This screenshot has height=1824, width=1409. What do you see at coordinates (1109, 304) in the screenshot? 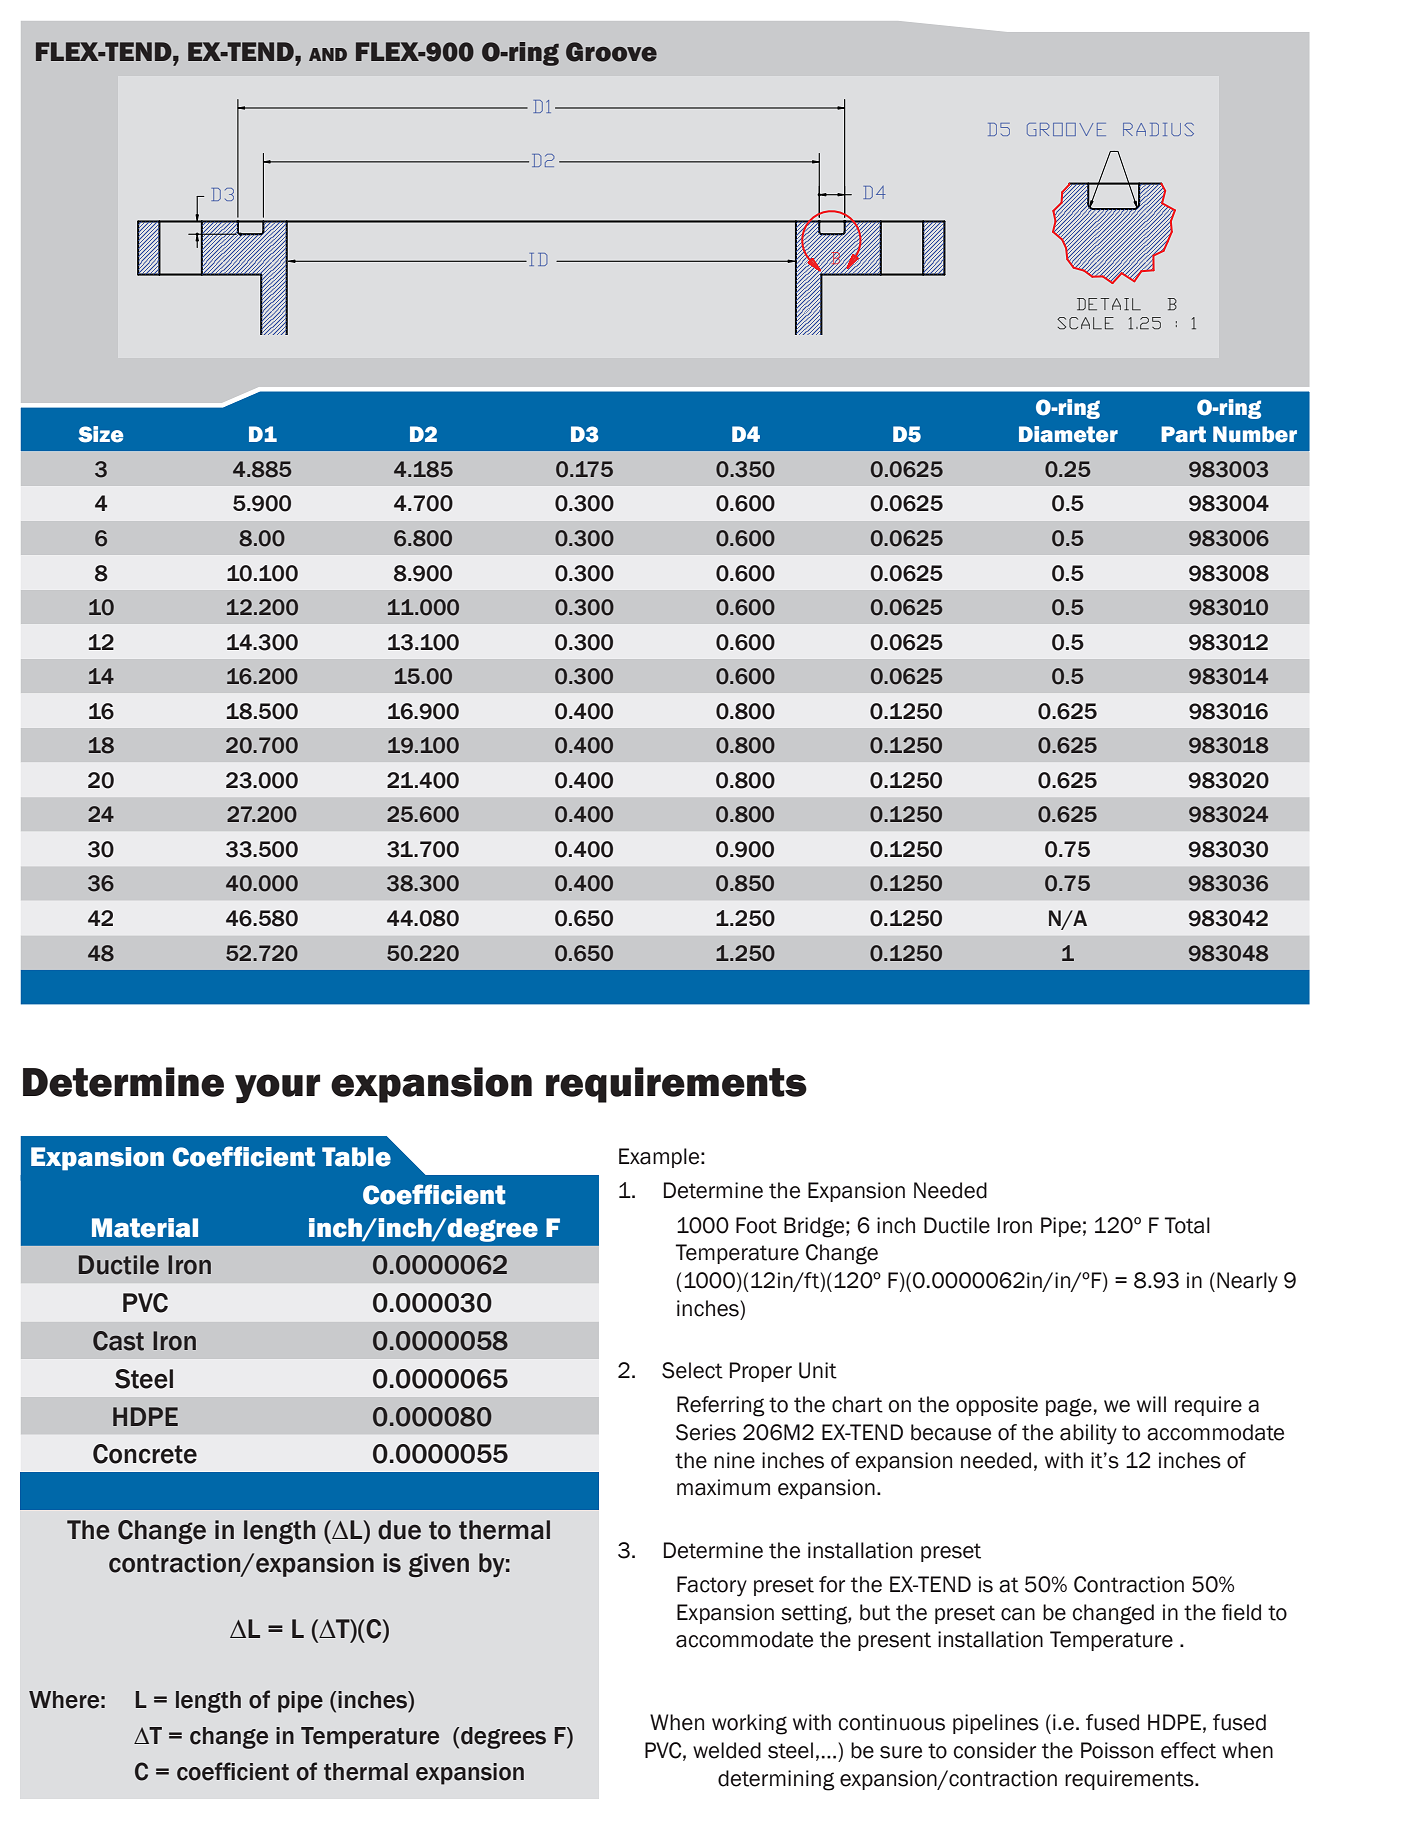
I see `DETAIL` at bounding box center [1109, 304].
